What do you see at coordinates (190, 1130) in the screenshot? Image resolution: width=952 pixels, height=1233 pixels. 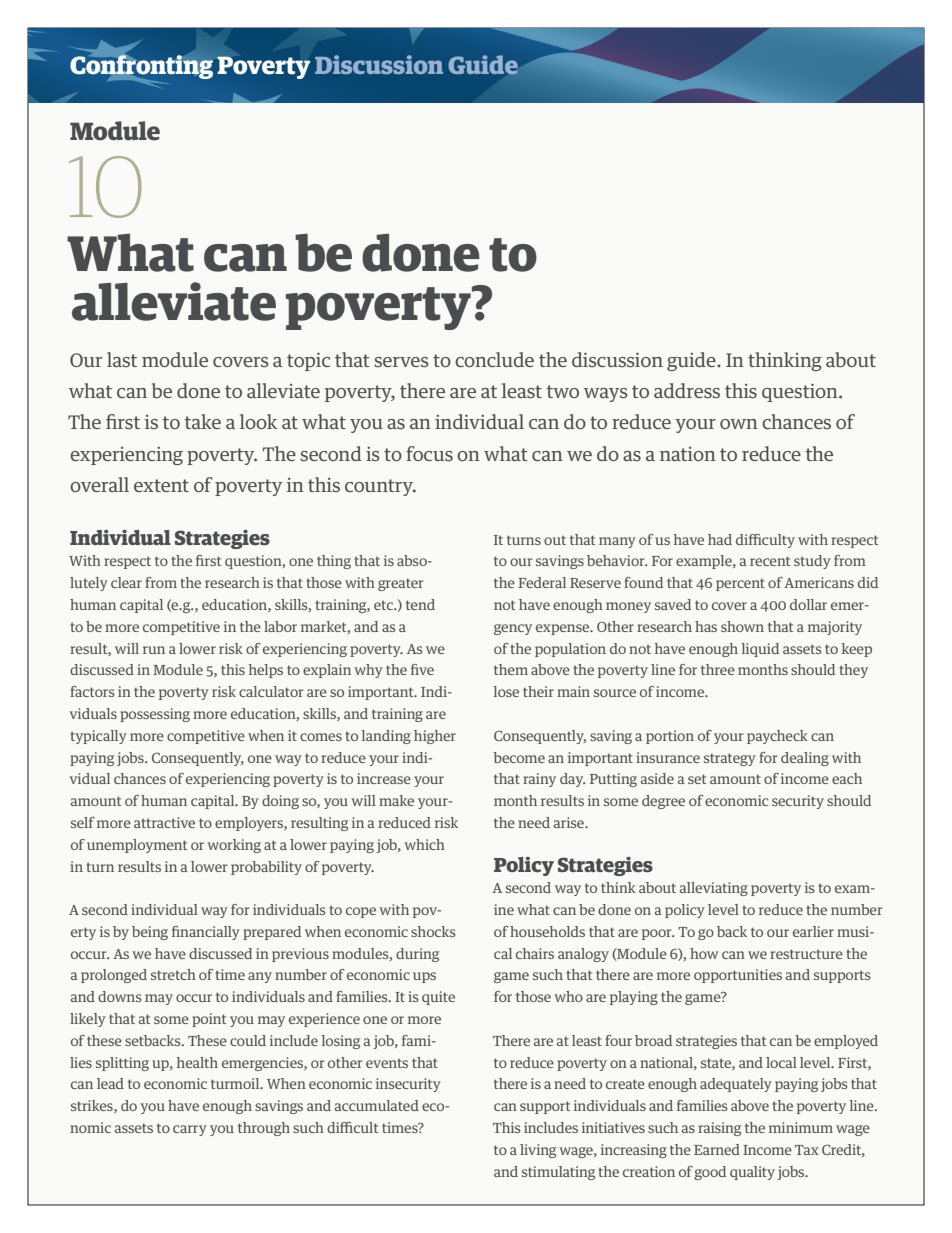 I see `carry` at bounding box center [190, 1130].
